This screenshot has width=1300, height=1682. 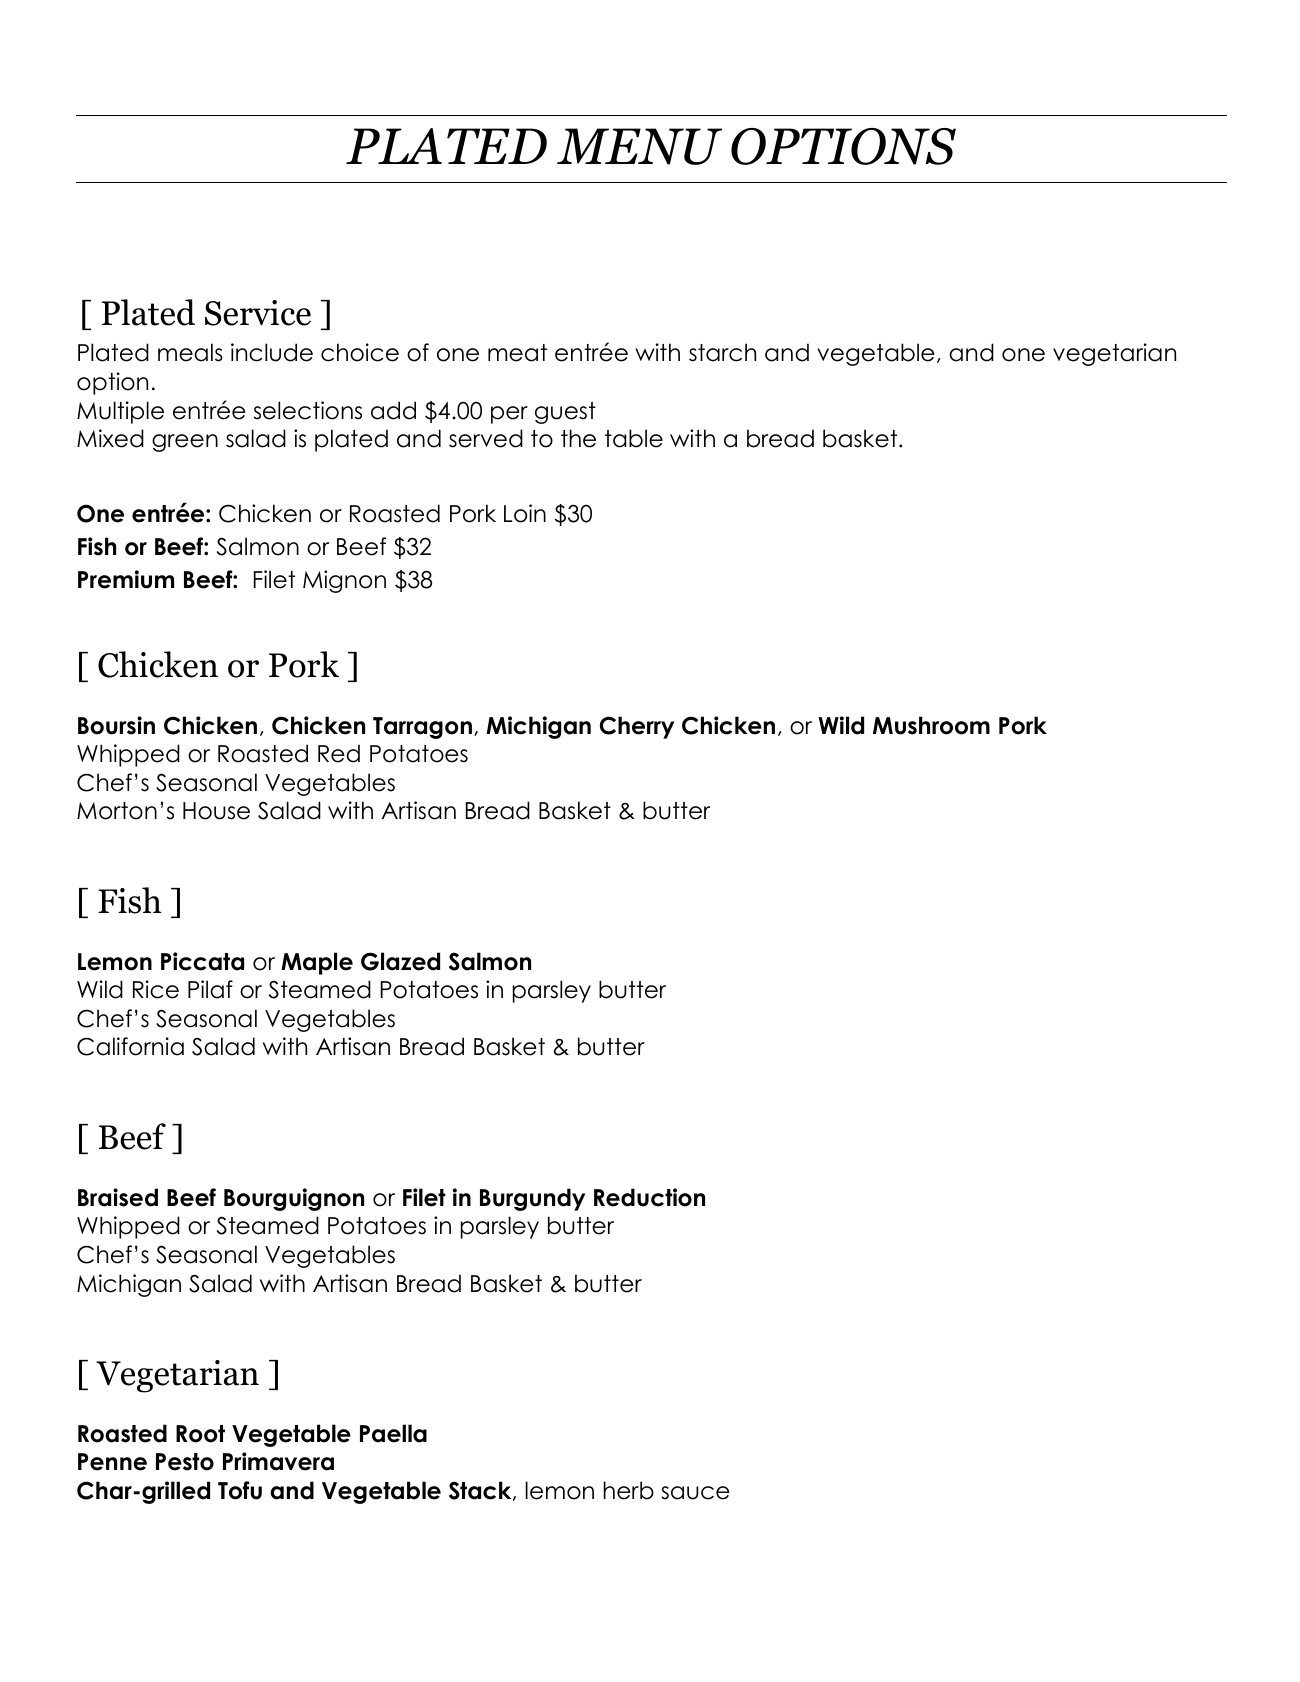 I want to click on Reduction, so click(x=649, y=1197).
